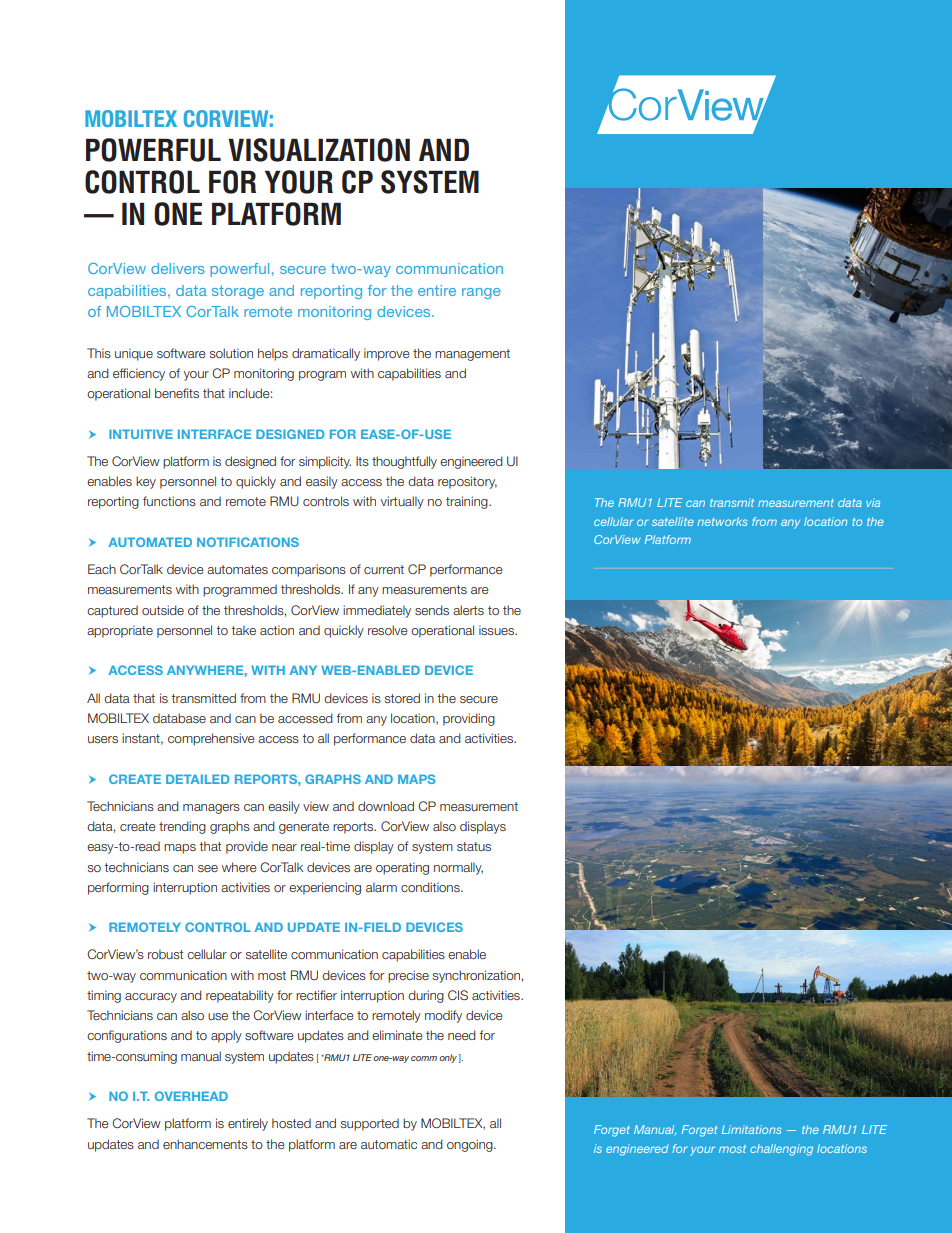 Image resolution: width=952 pixels, height=1233 pixels. I want to click on managers, so click(211, 809).
